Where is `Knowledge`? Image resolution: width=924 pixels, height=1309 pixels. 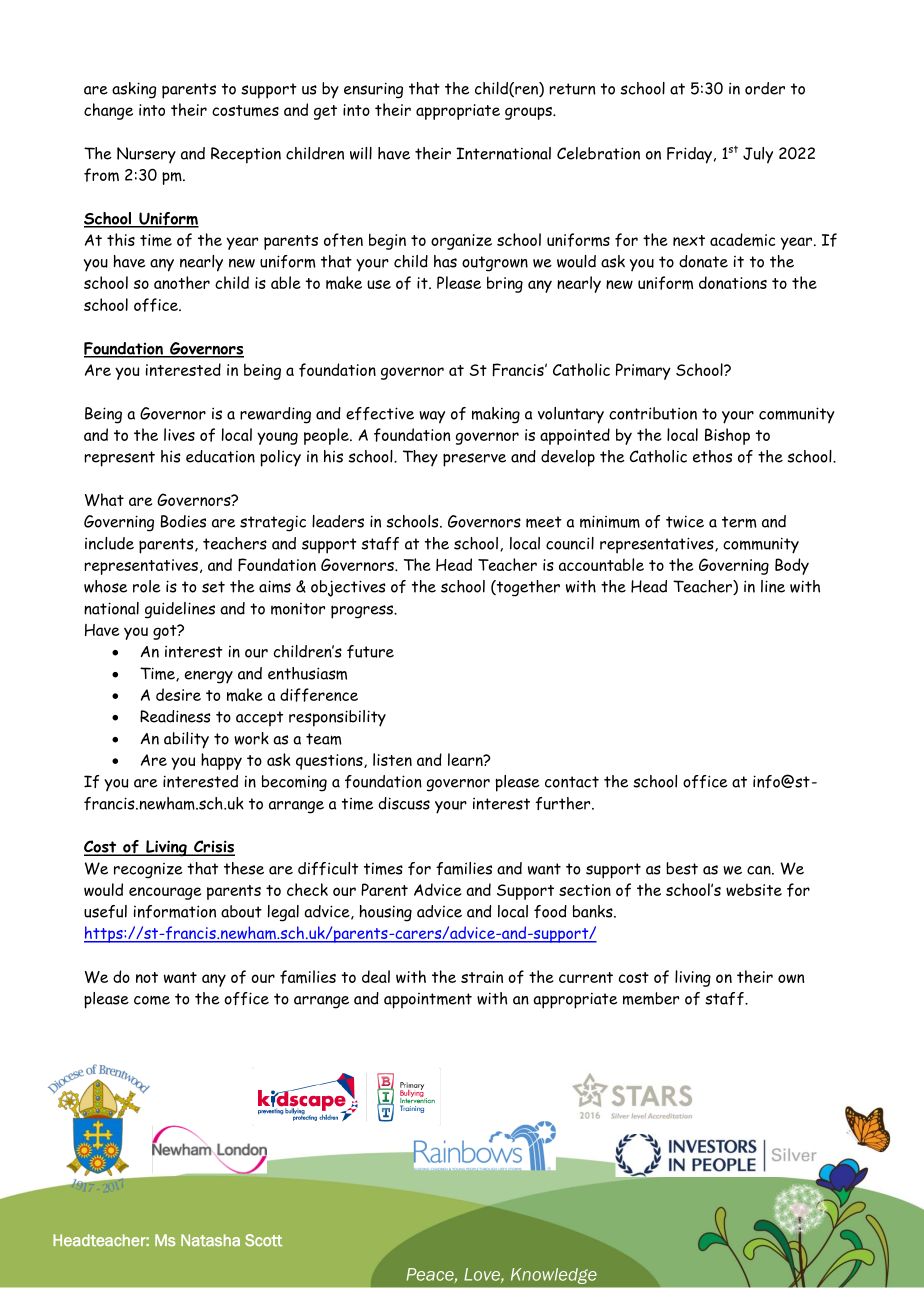 Knowledge is located at coordinates (553, 1276).
